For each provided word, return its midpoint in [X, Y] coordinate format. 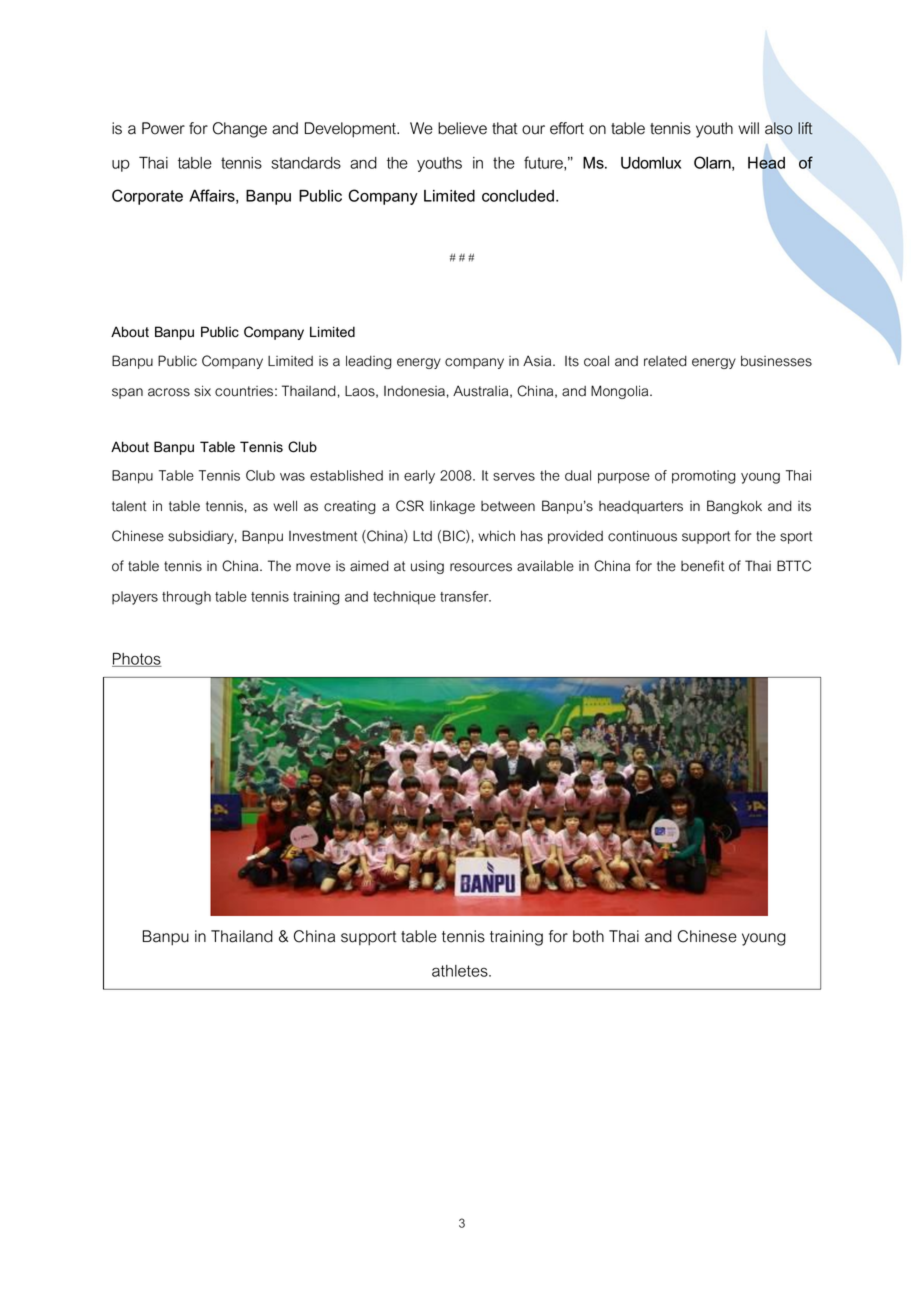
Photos [137, 659]
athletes [461, 971]
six [202, 391]
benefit [702, 566]
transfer [465, 596]
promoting [704, 477]
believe [462, 128]
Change [240, 130]
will [748, 128]
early [419, 477]
